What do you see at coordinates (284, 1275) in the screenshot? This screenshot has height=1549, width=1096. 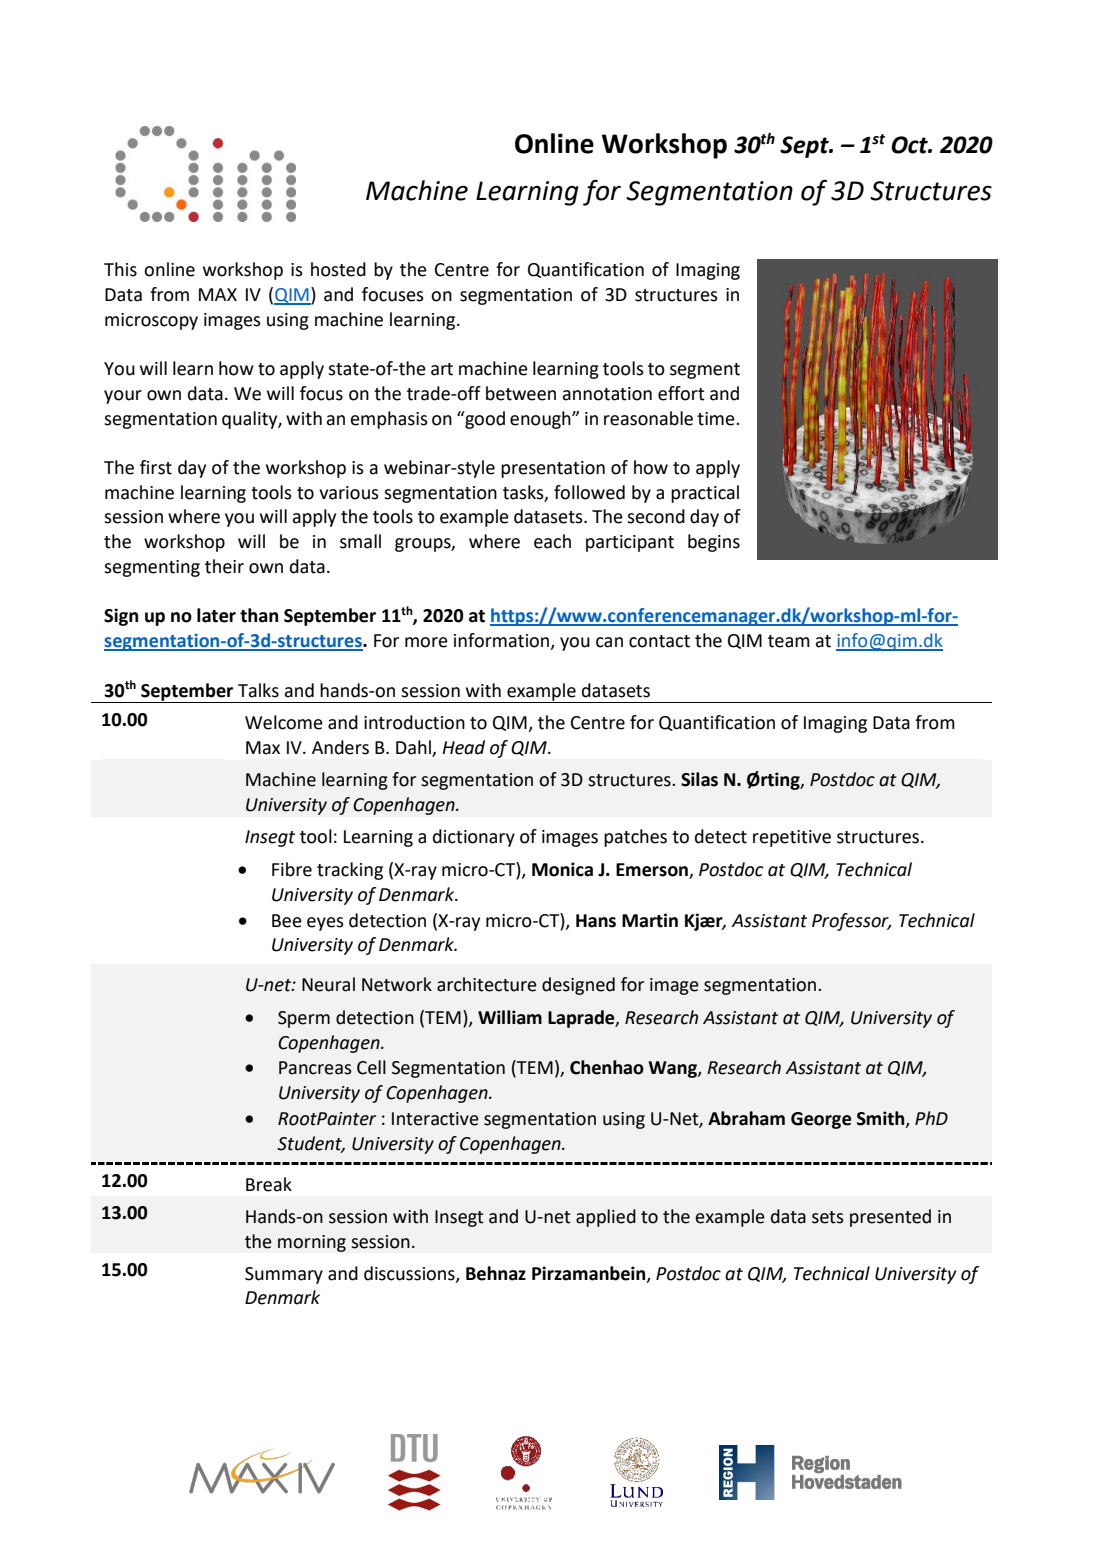 I see `Summary` at bounding box center [284, 1275].
